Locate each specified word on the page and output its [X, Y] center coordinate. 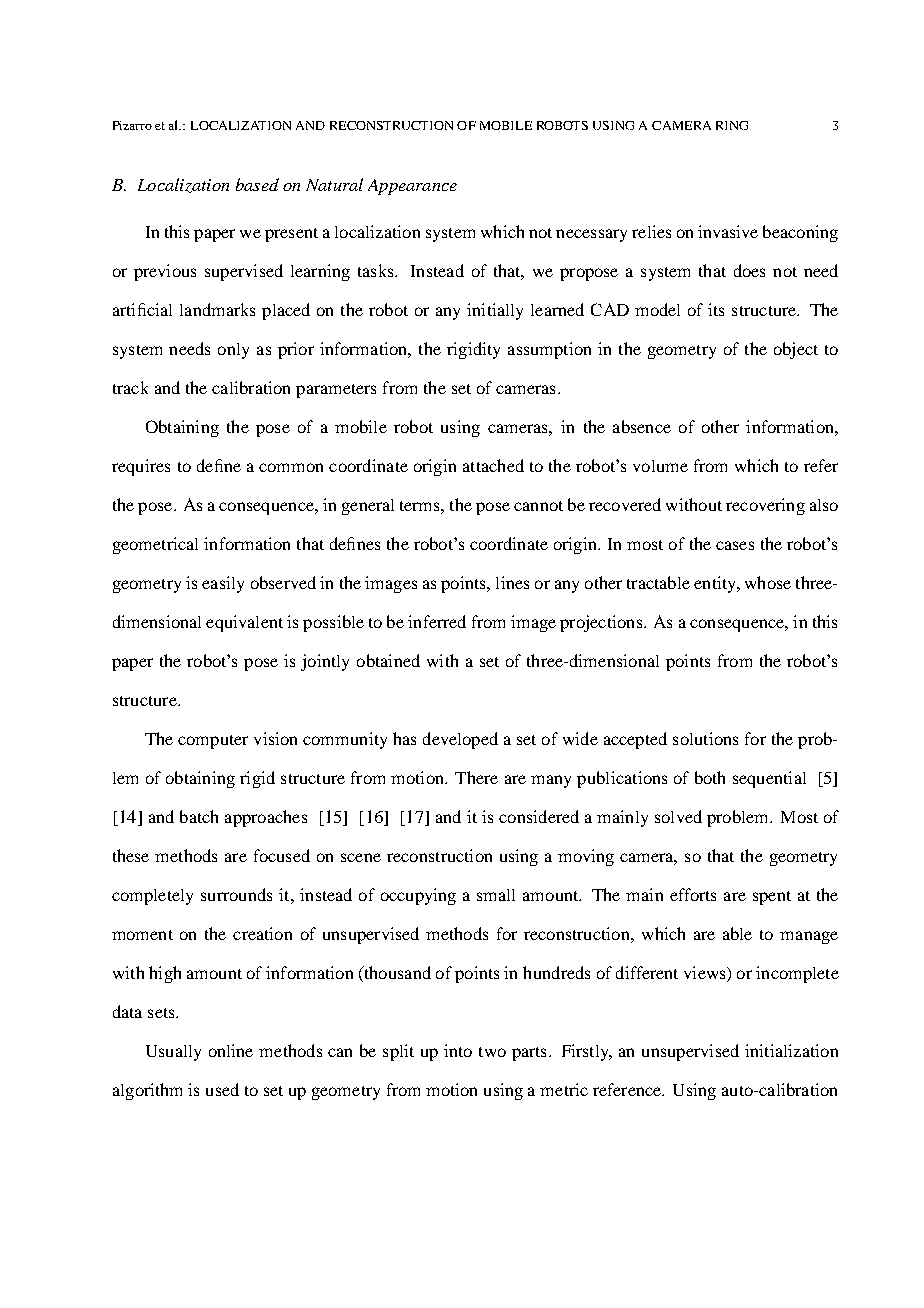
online [231, 1050]
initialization [791, 1050]
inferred [437, 621]
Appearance [412, 187]
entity [716, 584]
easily [223, 584]
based [257, 184]
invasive [728, 231]
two [492, 1052]
